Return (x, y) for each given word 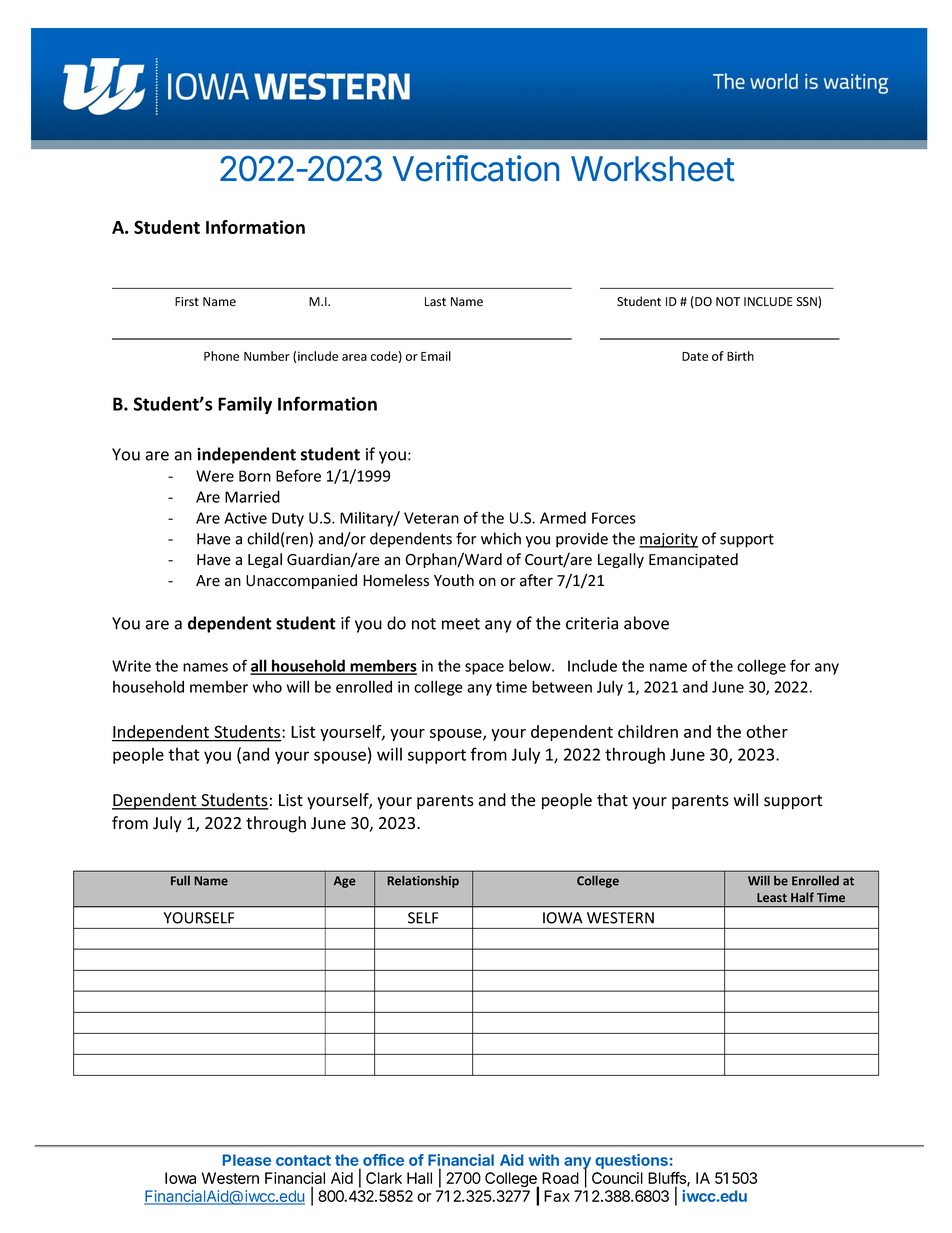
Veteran (431, 518)
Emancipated (693, 560)
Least (772, 897)
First (187, 302)
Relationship (423, 881)
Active (245, 518)
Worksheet (653, 169)
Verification (475, 168)
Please (247, 1160)
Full (180, 880)
